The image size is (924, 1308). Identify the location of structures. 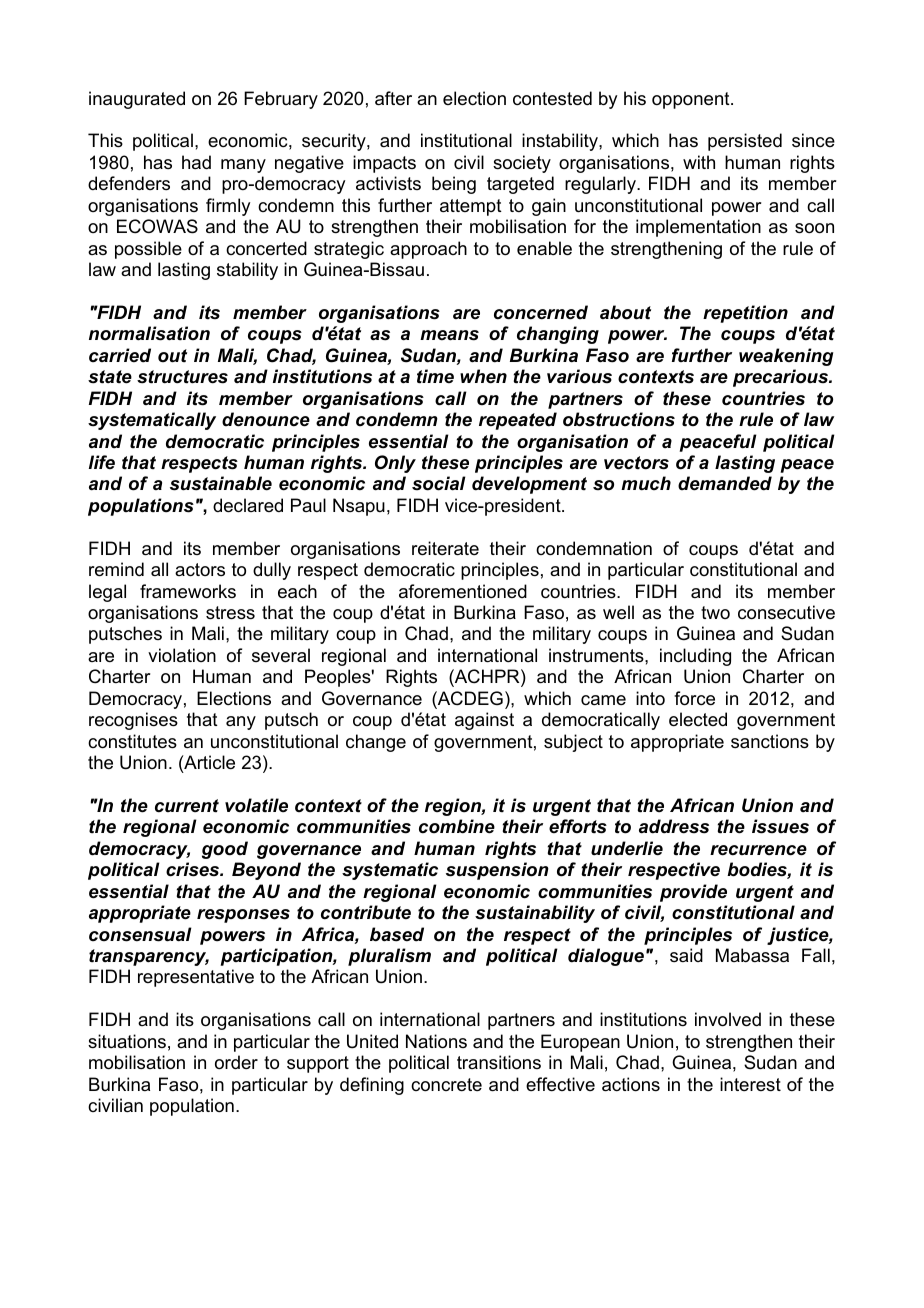
(182, 377).
